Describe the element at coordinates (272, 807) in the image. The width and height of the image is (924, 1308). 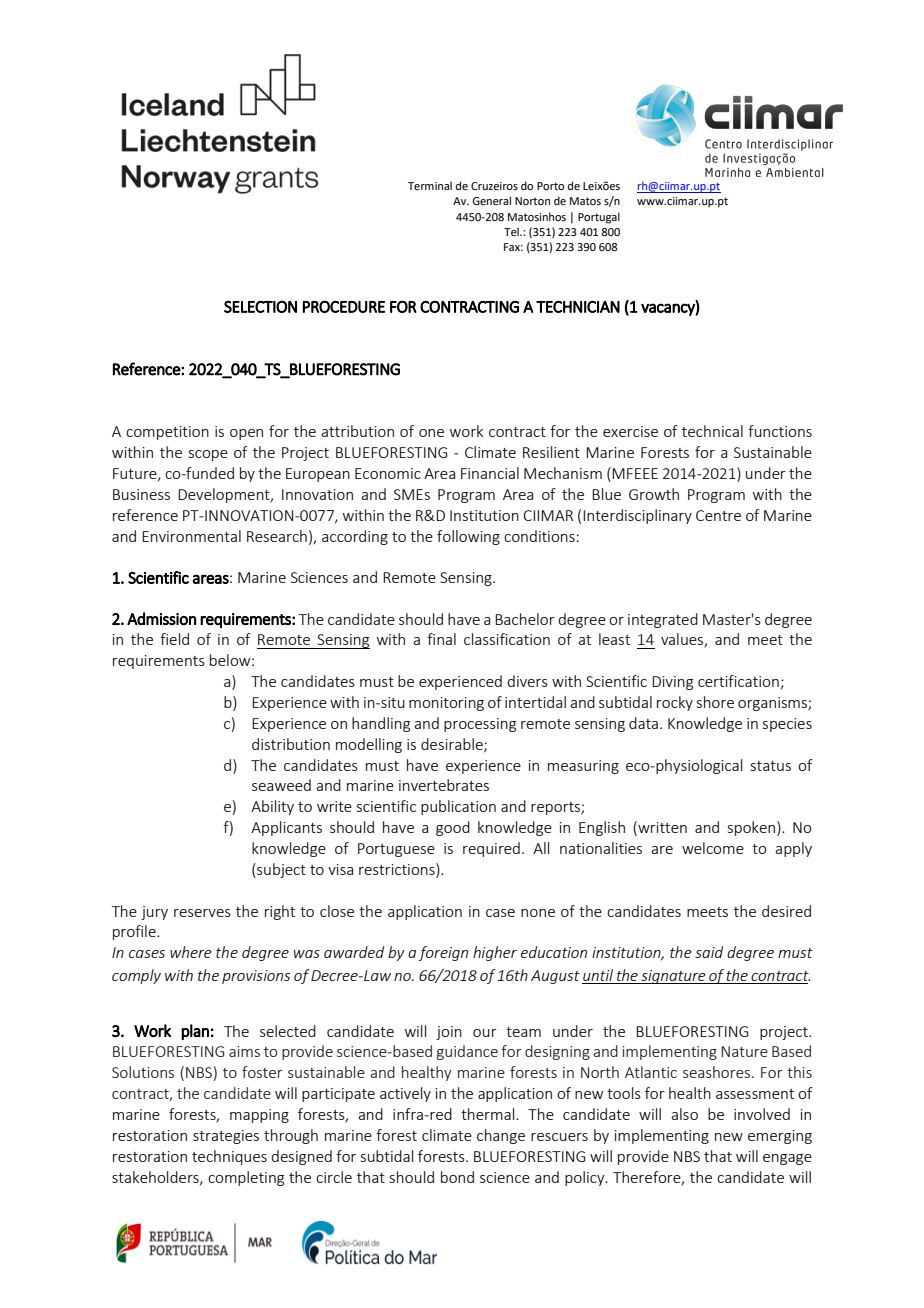
I see `Ability` at that location.
